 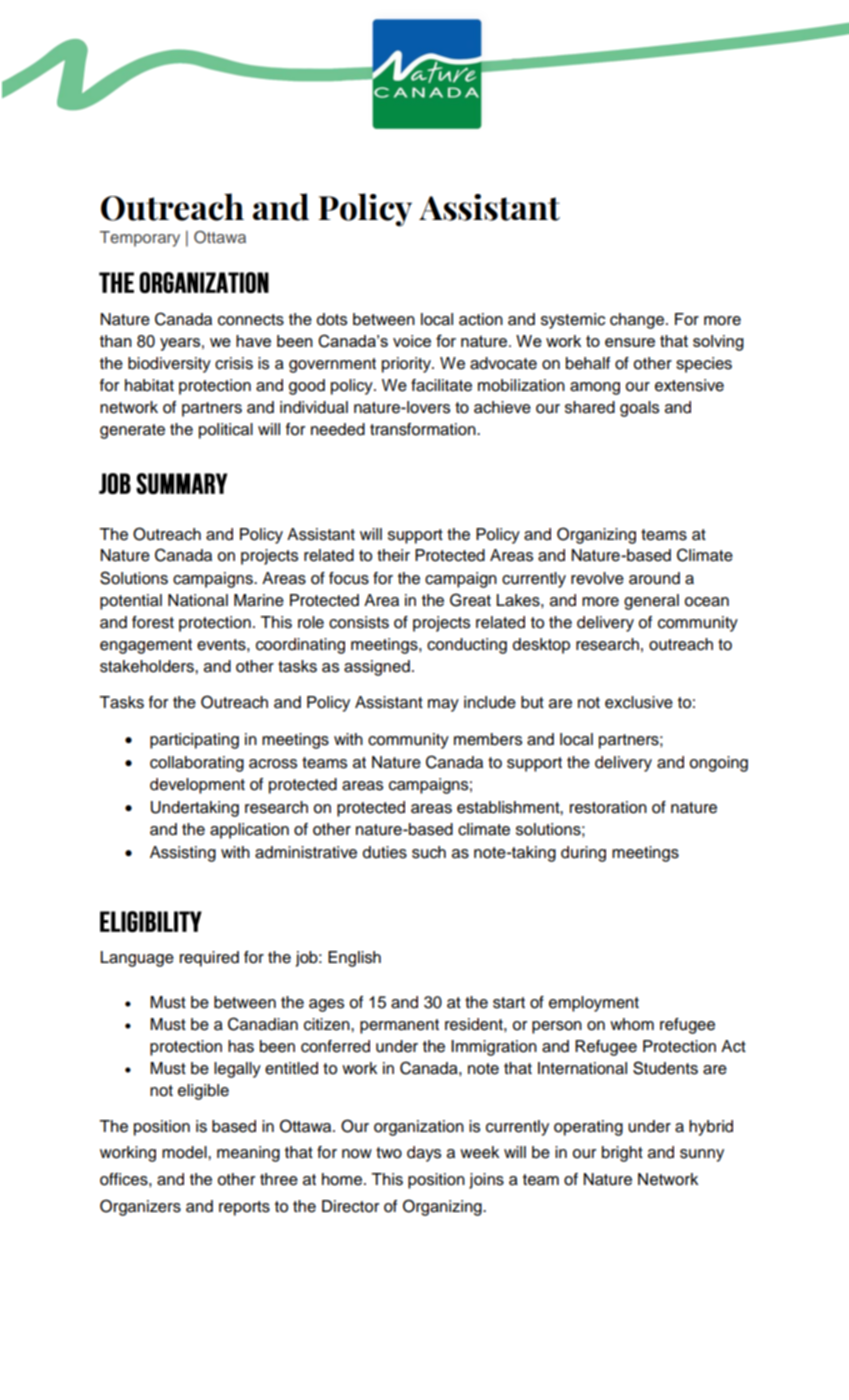 I want to click on Assisting, so click(x=183, y=854).
